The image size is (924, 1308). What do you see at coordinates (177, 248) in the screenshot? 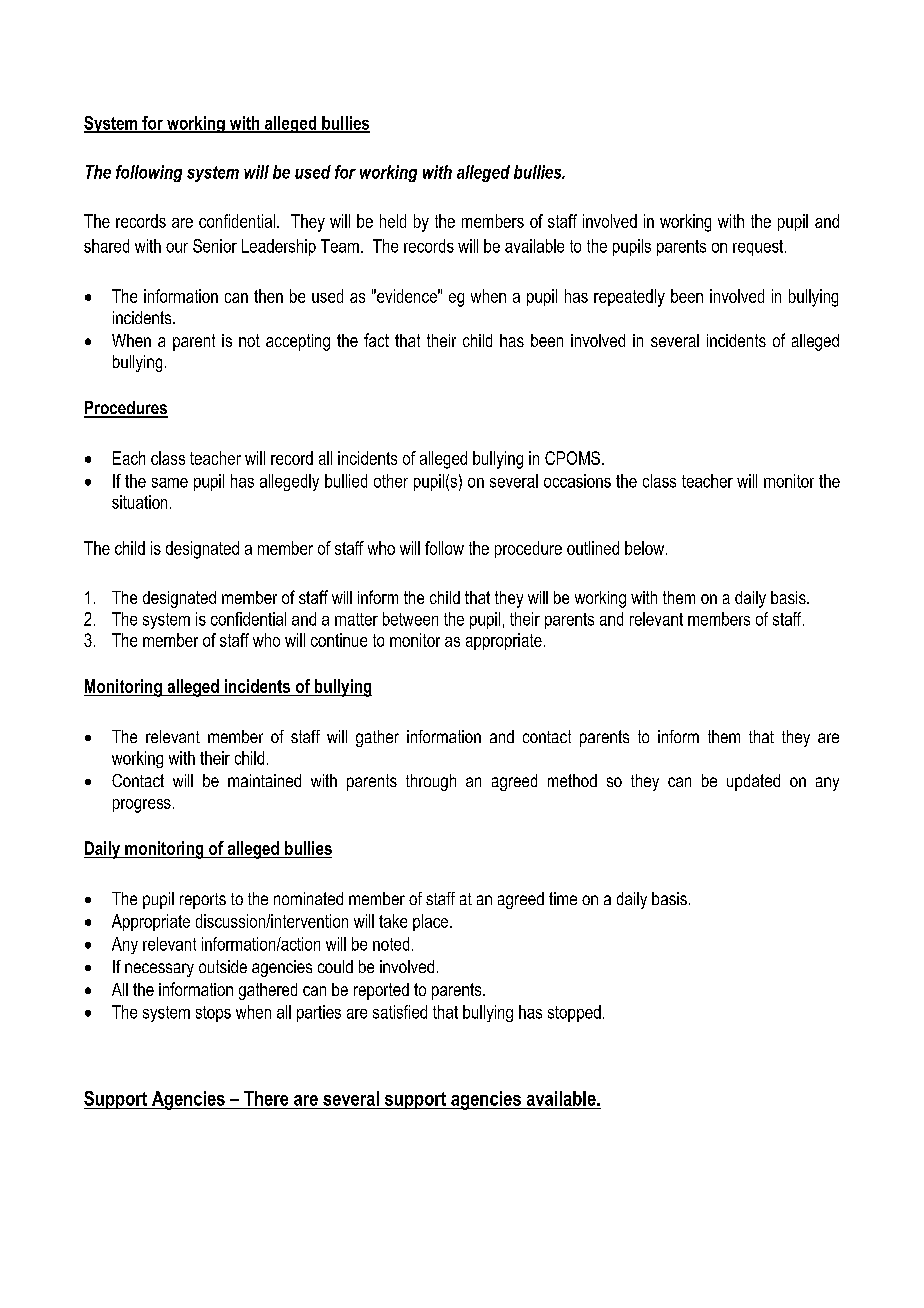
I see `our` at bounding box center [177, 248].
